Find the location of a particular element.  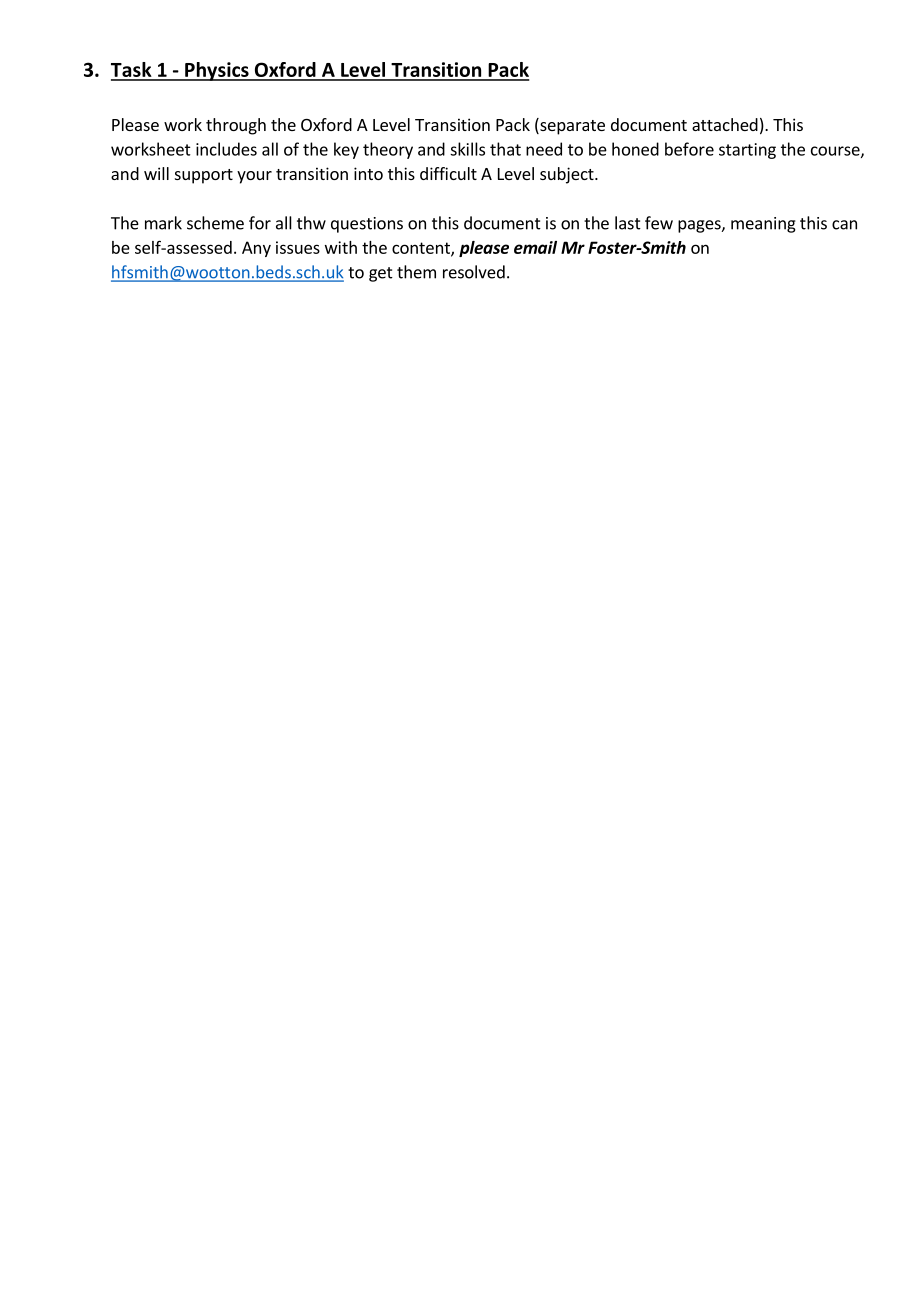

that is located at coordinates (505, 149).
